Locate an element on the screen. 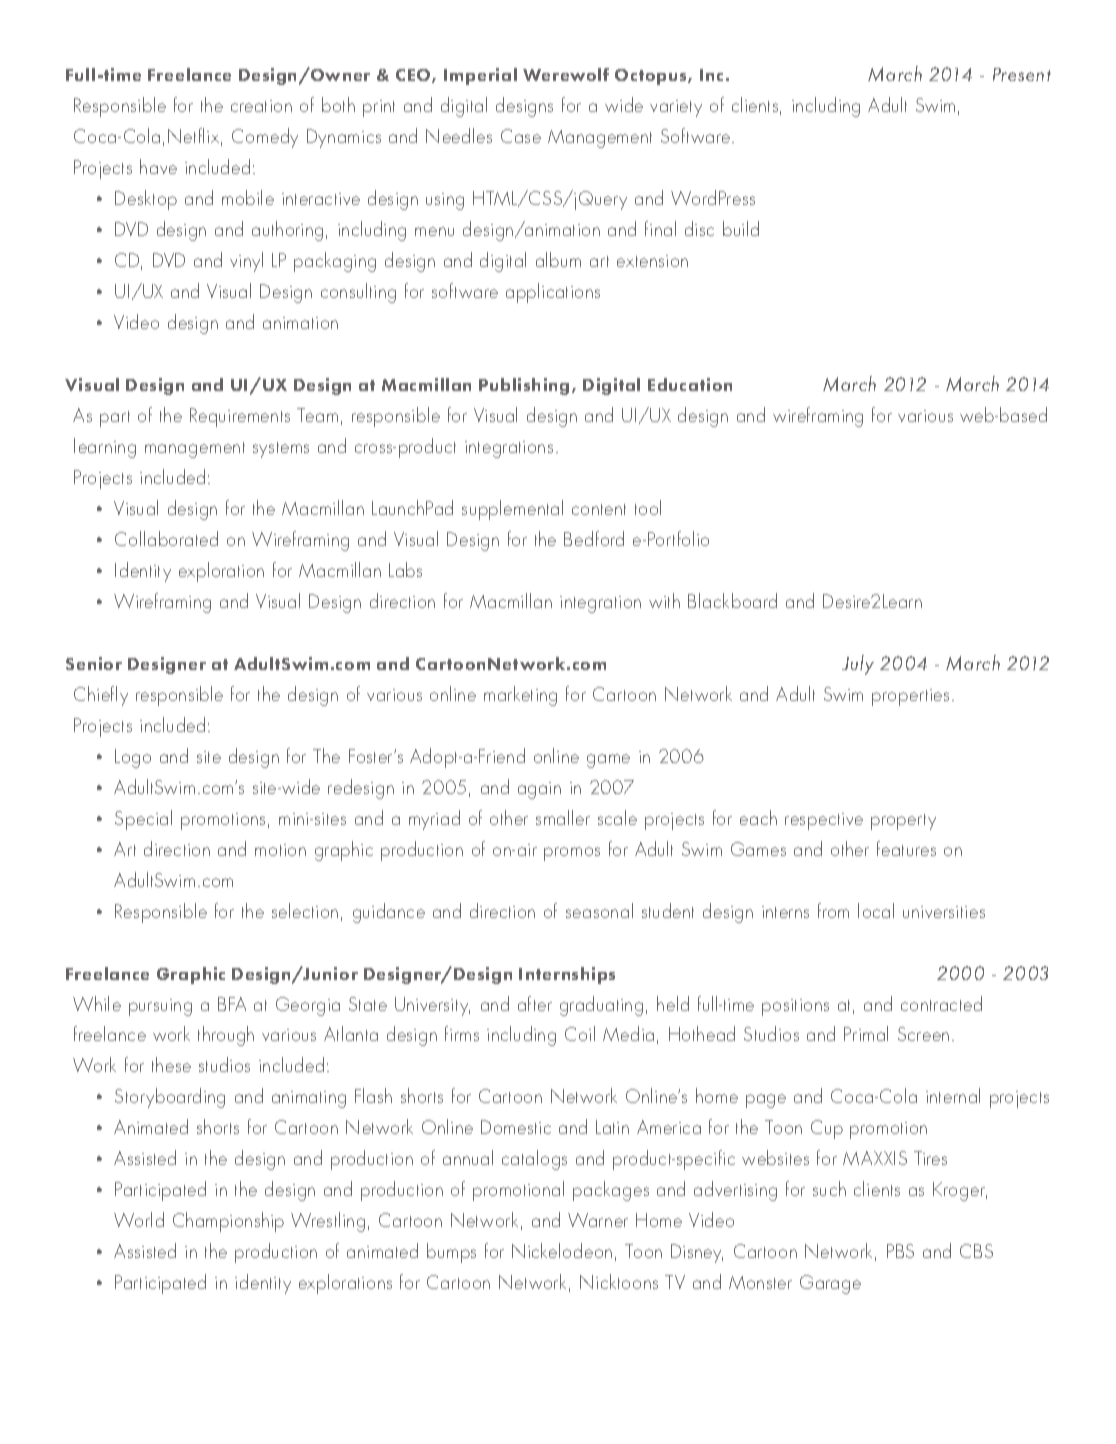 This screenshot has width=1116, height=1444. vinyl is located at coordinates (246, 262).
